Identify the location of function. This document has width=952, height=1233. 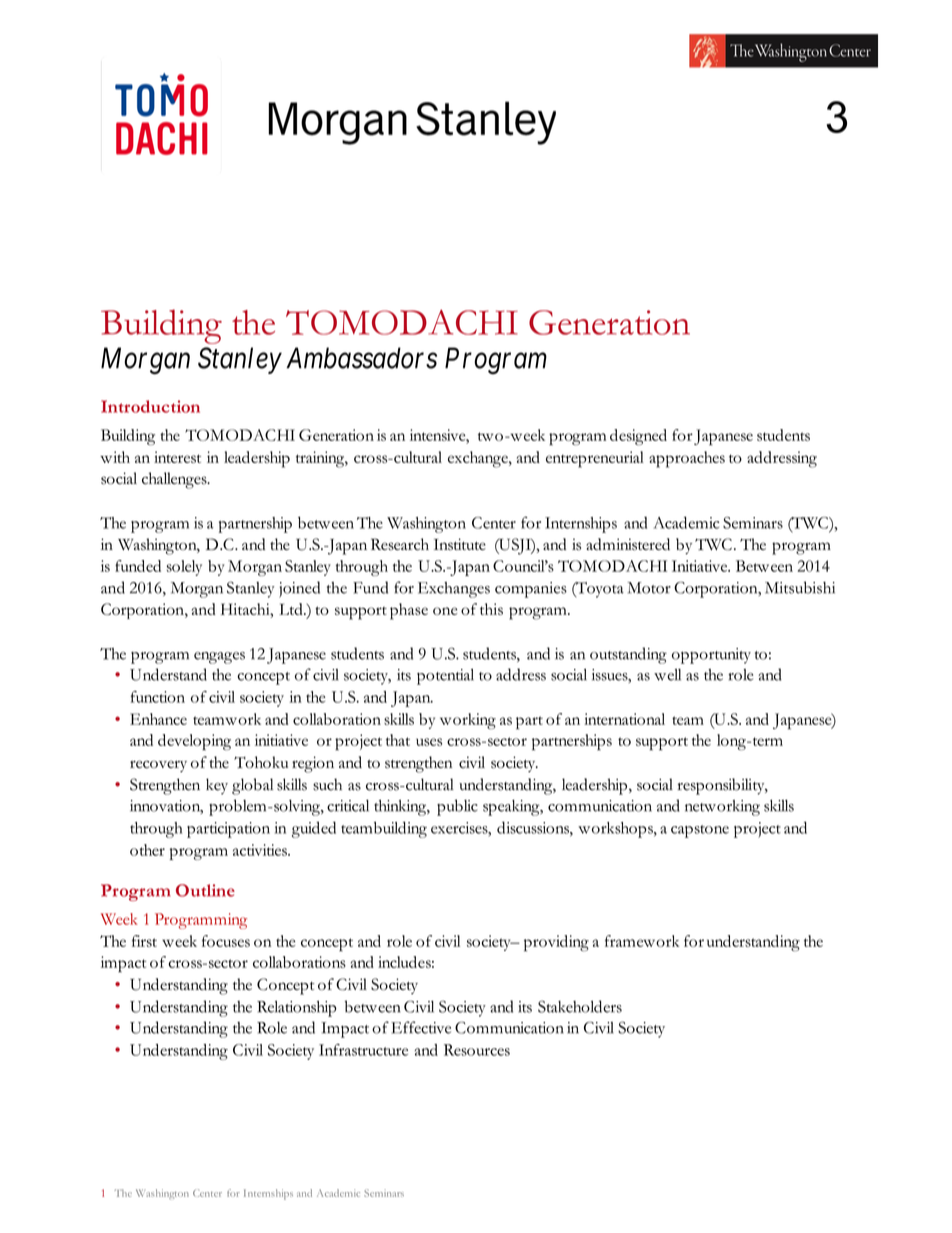
(158, 697).
